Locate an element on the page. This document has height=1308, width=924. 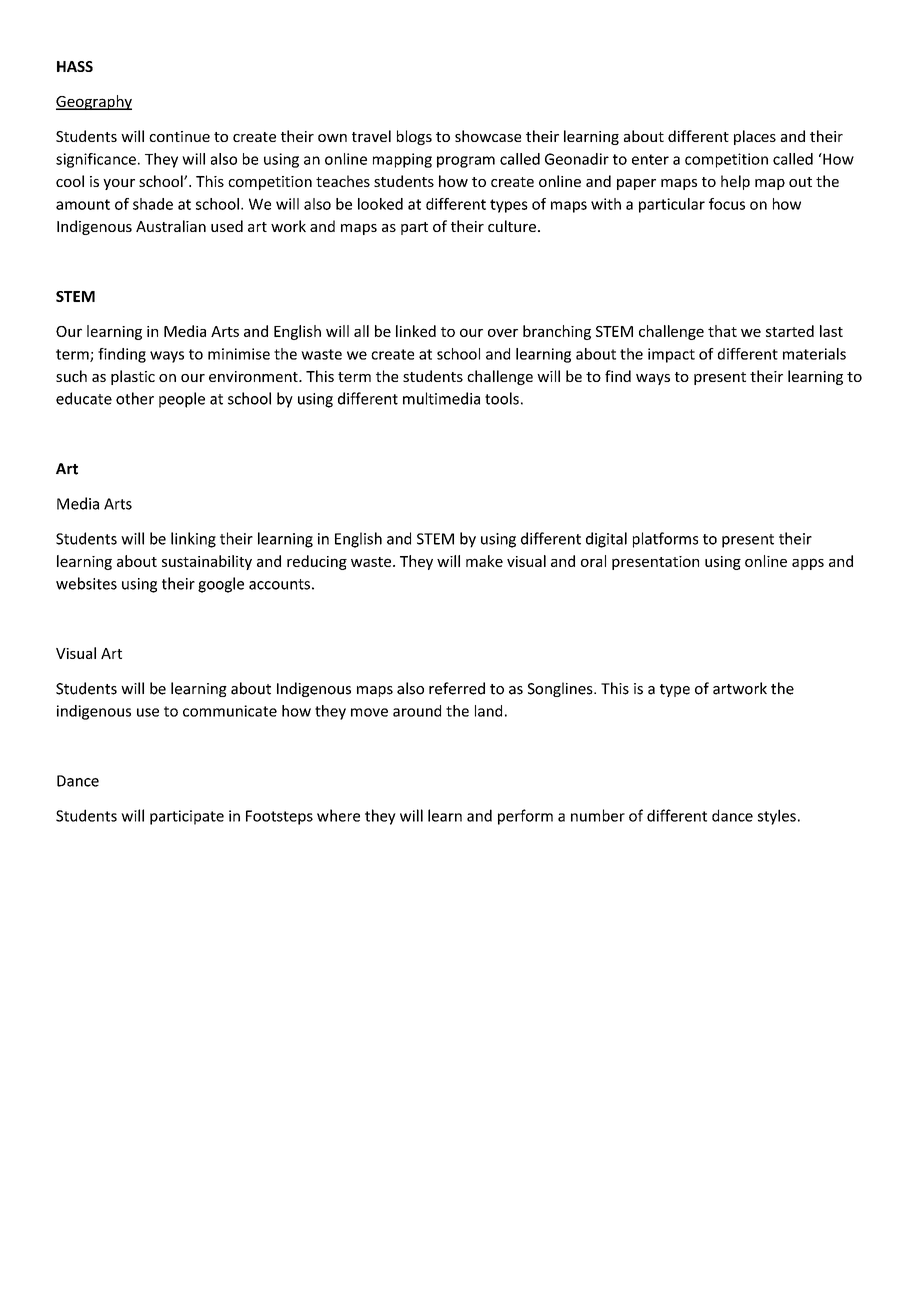
places is located at coordinates (755, 137).
